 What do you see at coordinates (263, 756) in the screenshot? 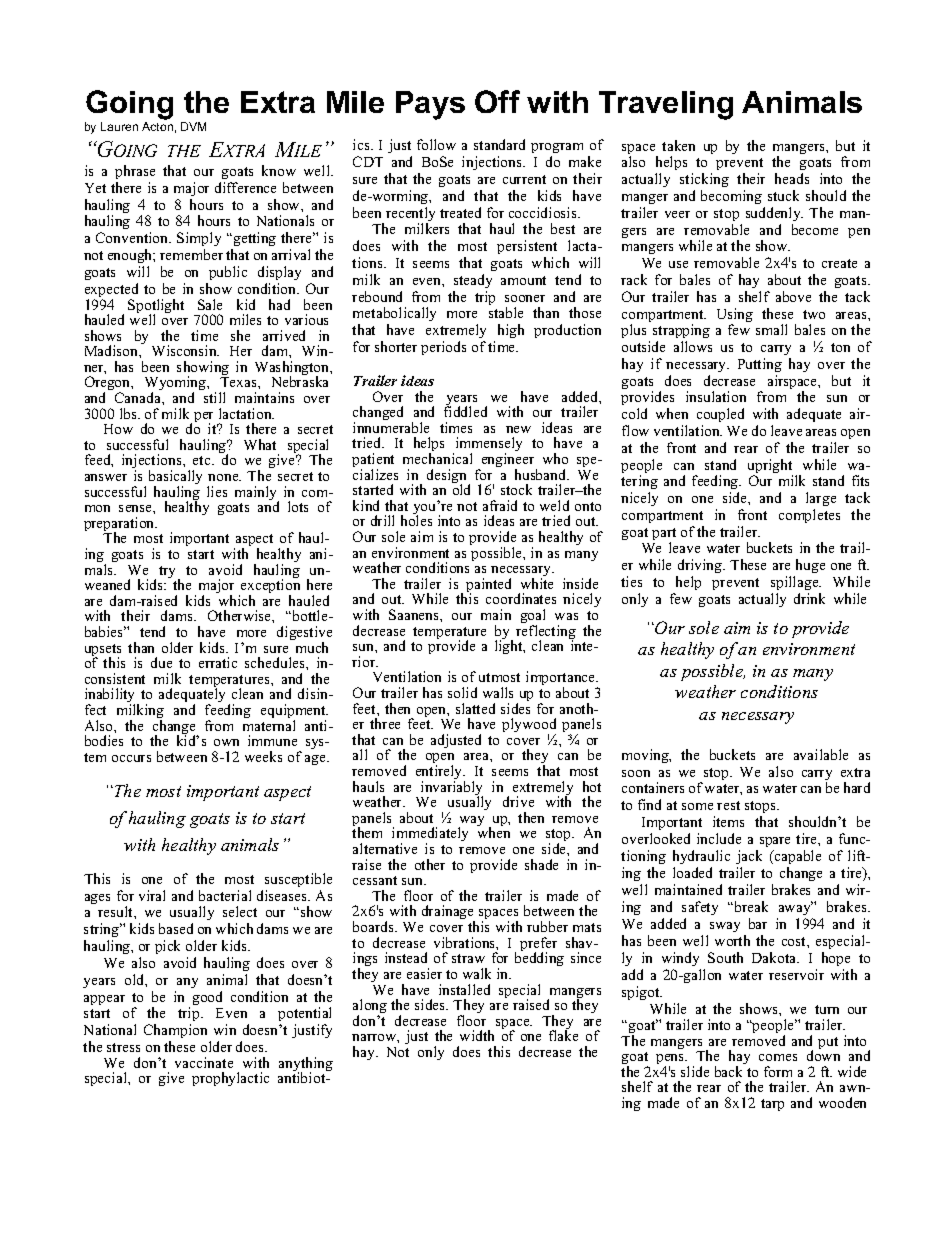
I see `weeks` at bounding box center [263, 756].
